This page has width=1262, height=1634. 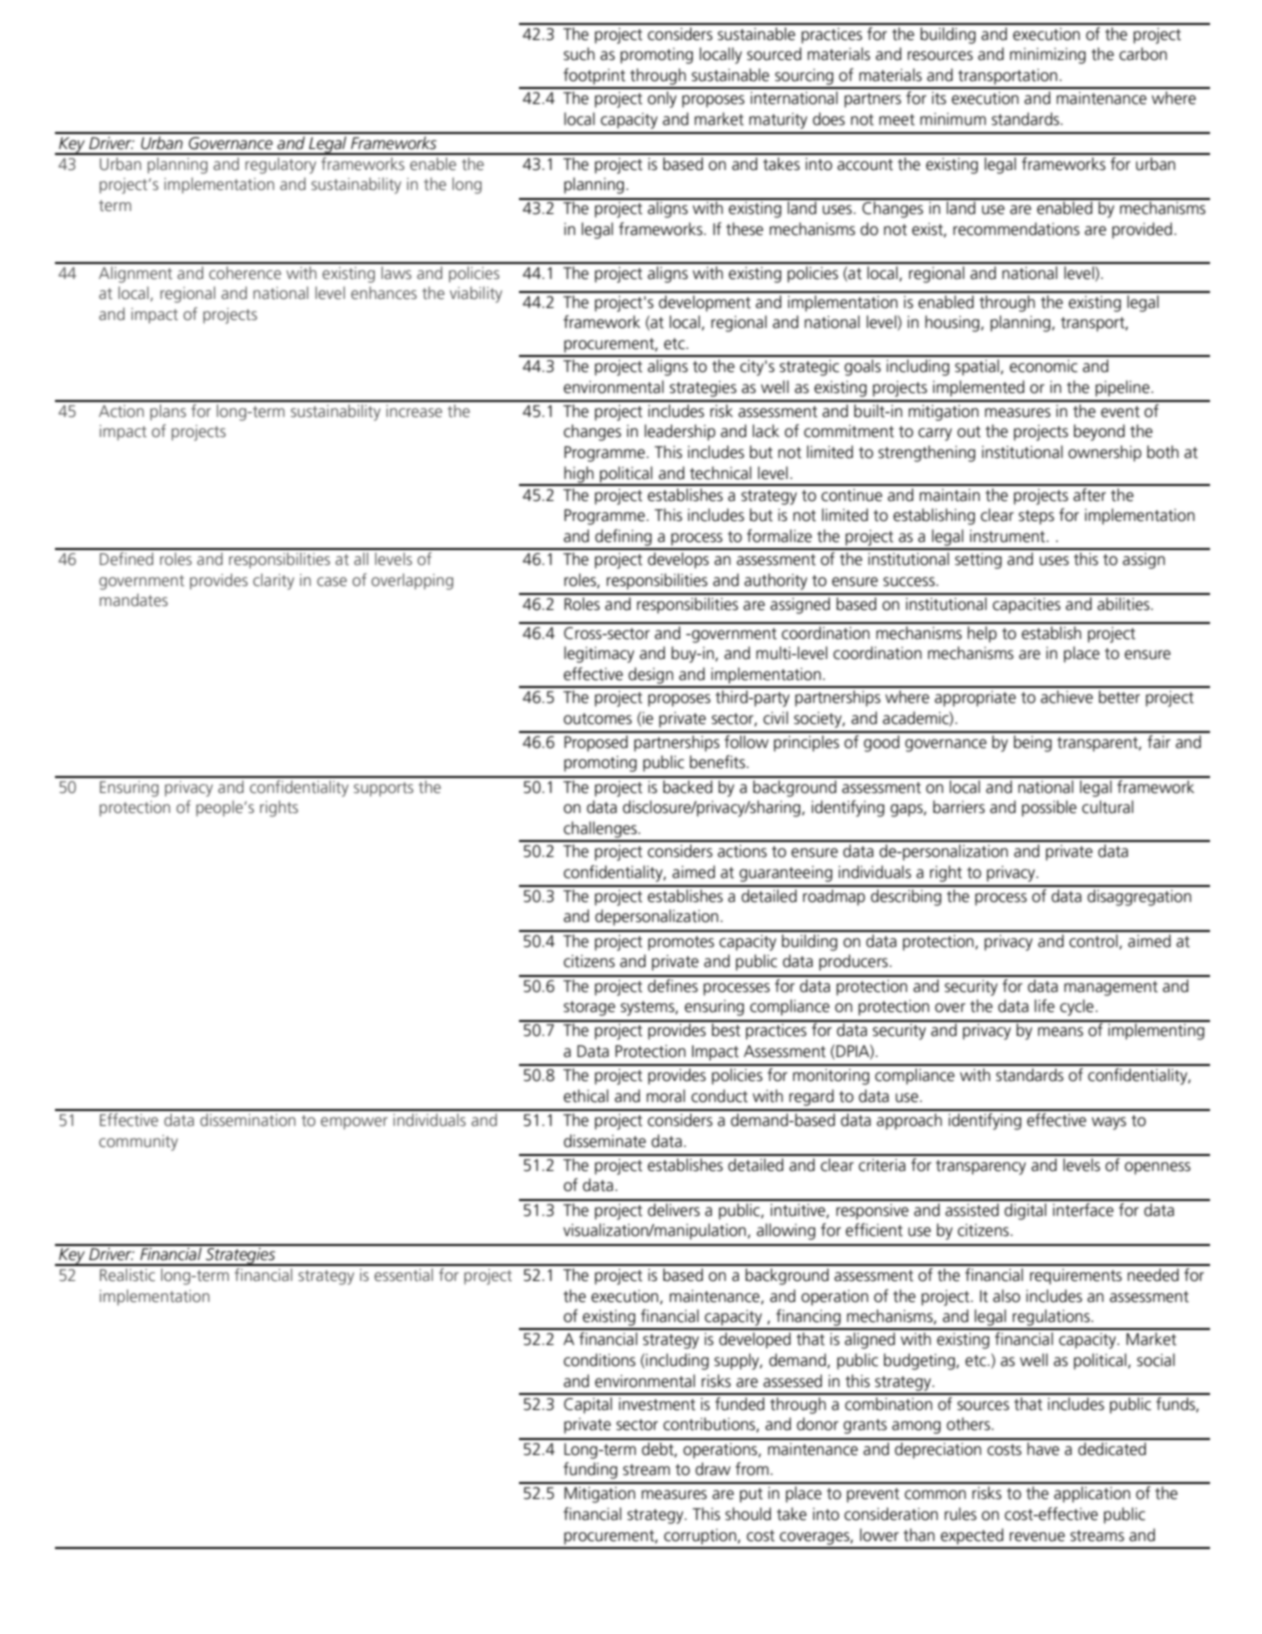 What do you see at coordinates (579, 54) in the page?
I see `such` at bounding box center [579, 54].
